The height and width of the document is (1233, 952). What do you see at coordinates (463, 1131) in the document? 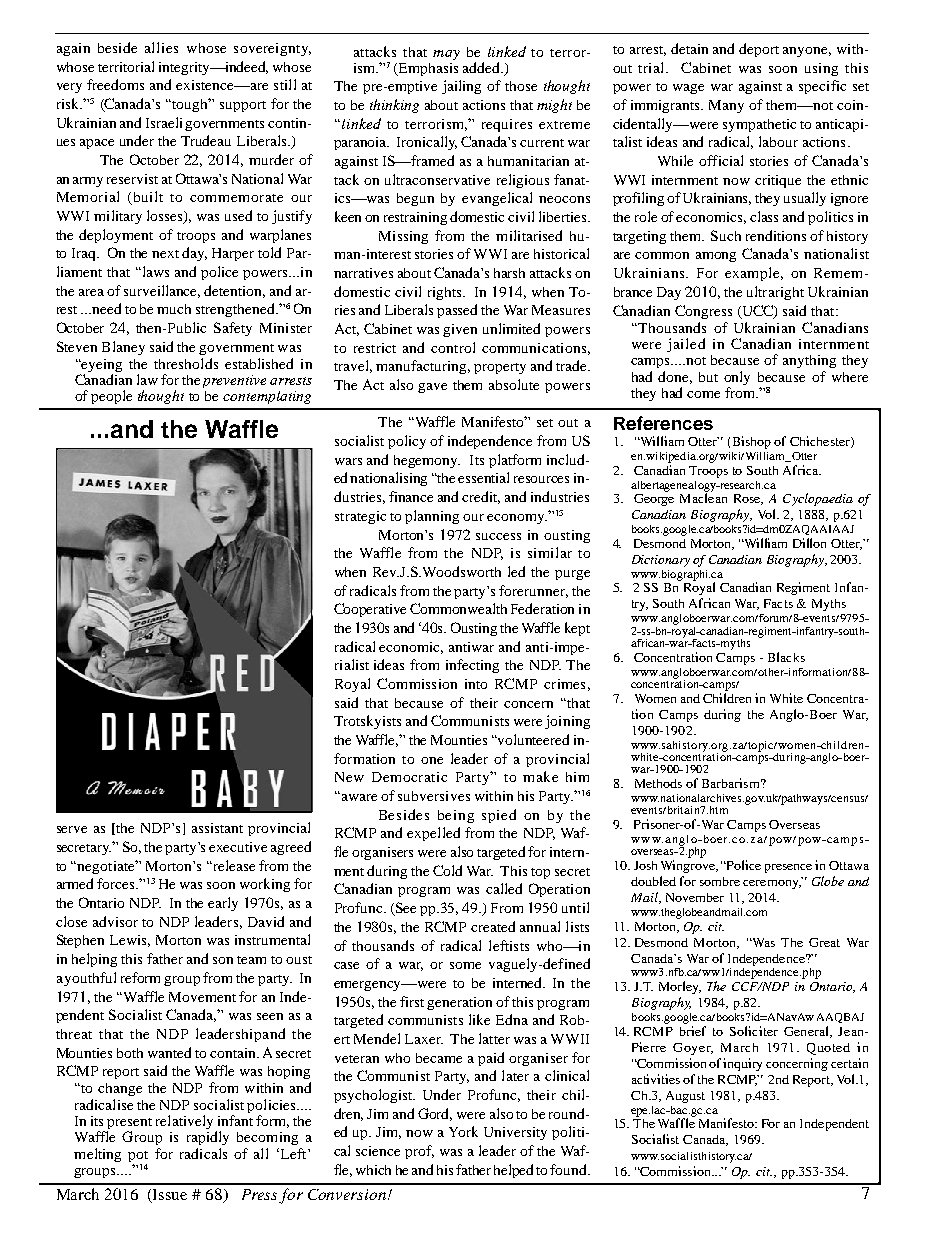
I see `York` at bounding box center [463, 1131].
